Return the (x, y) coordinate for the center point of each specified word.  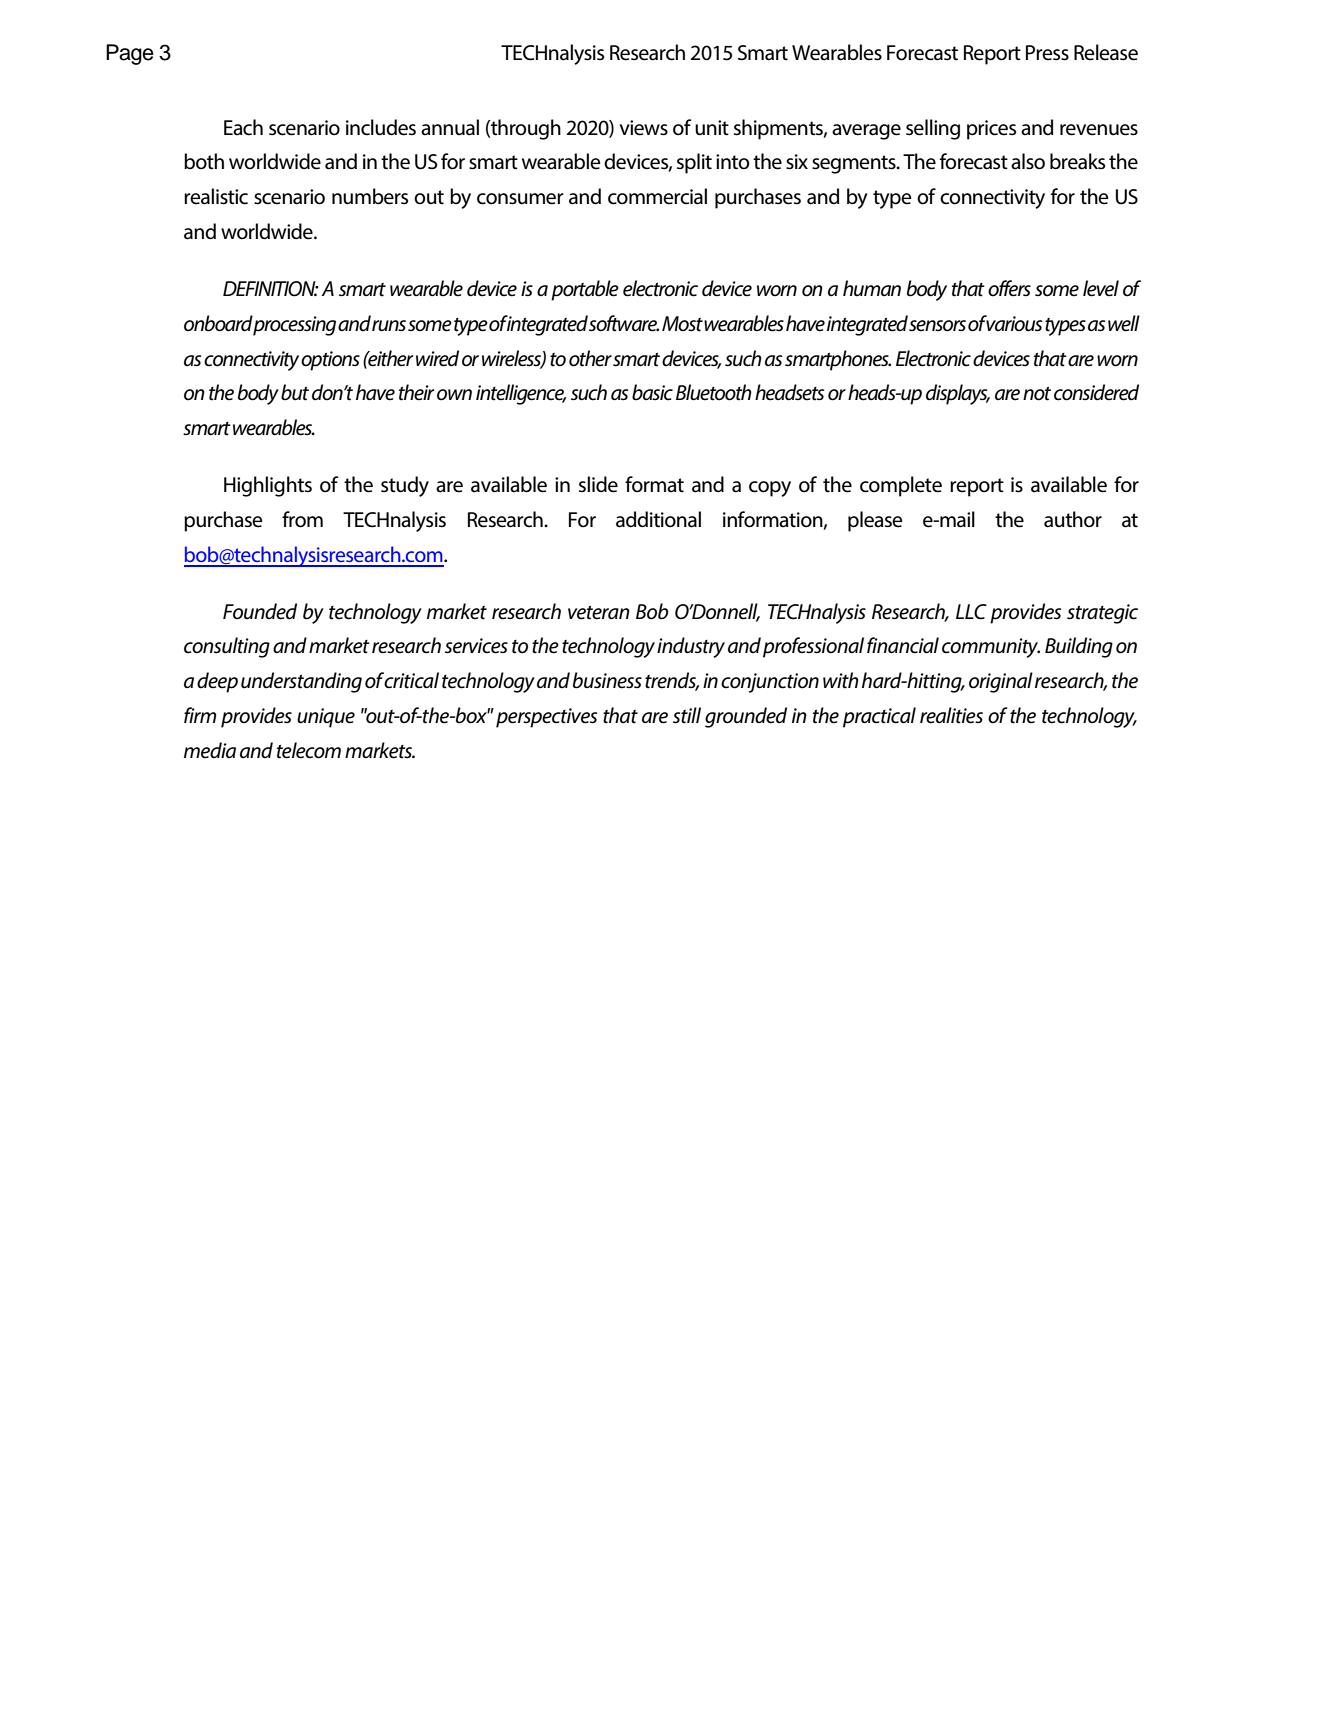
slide (598, 484)
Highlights (268, 486)
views (644, 128)
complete (901, 486)
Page (130, 54)
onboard (219, 324)
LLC (971, 612)
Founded (260, 611)
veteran (599, 613)
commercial (657, 196)
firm (200, 715)
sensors (937, 326)
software (624, 323)
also (1028, 161)
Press (1047, 53)
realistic (216, 196)
